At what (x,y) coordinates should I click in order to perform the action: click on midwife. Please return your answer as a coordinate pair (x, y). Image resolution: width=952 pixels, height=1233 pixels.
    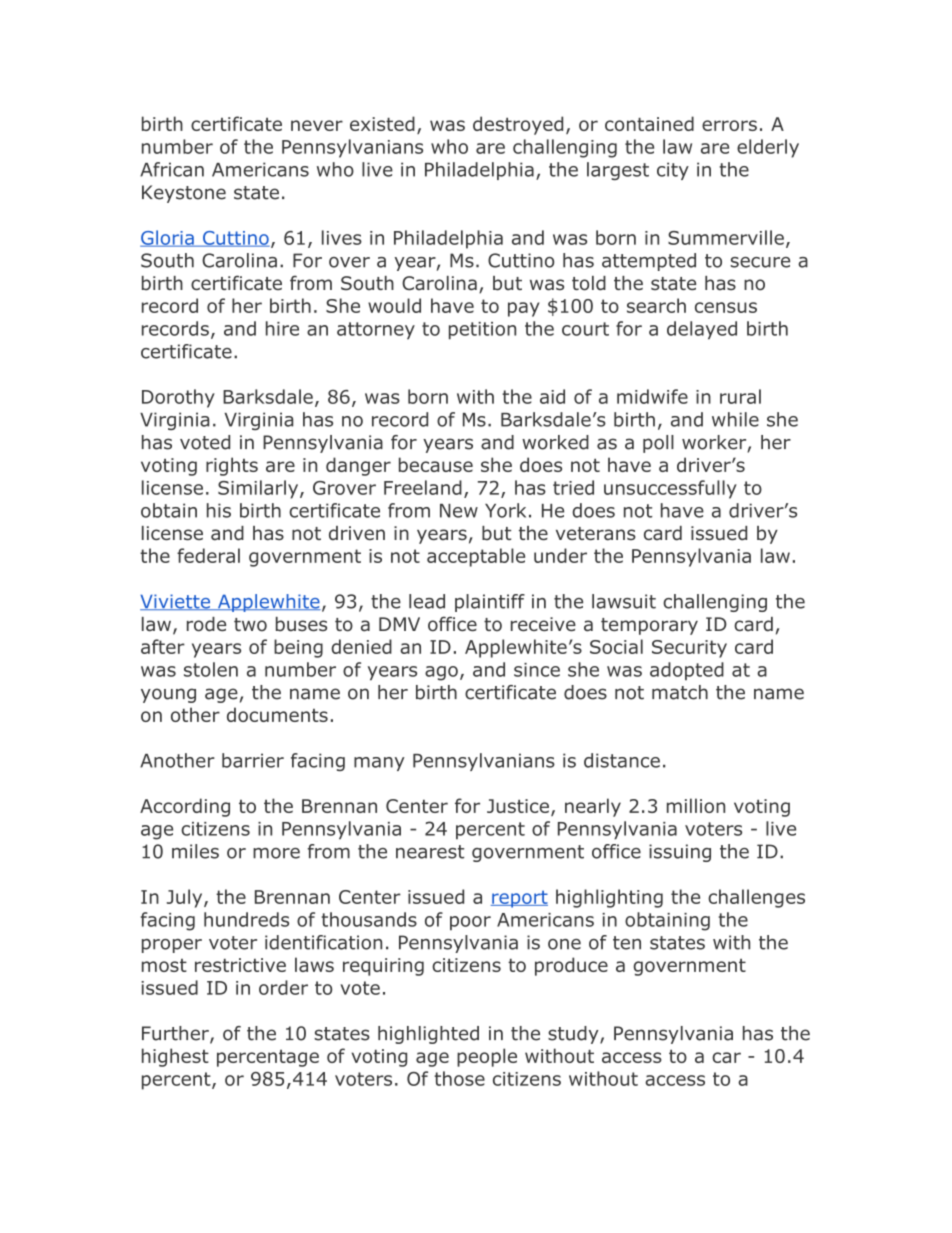
    Looking at the image, I should click on (652, 396).
